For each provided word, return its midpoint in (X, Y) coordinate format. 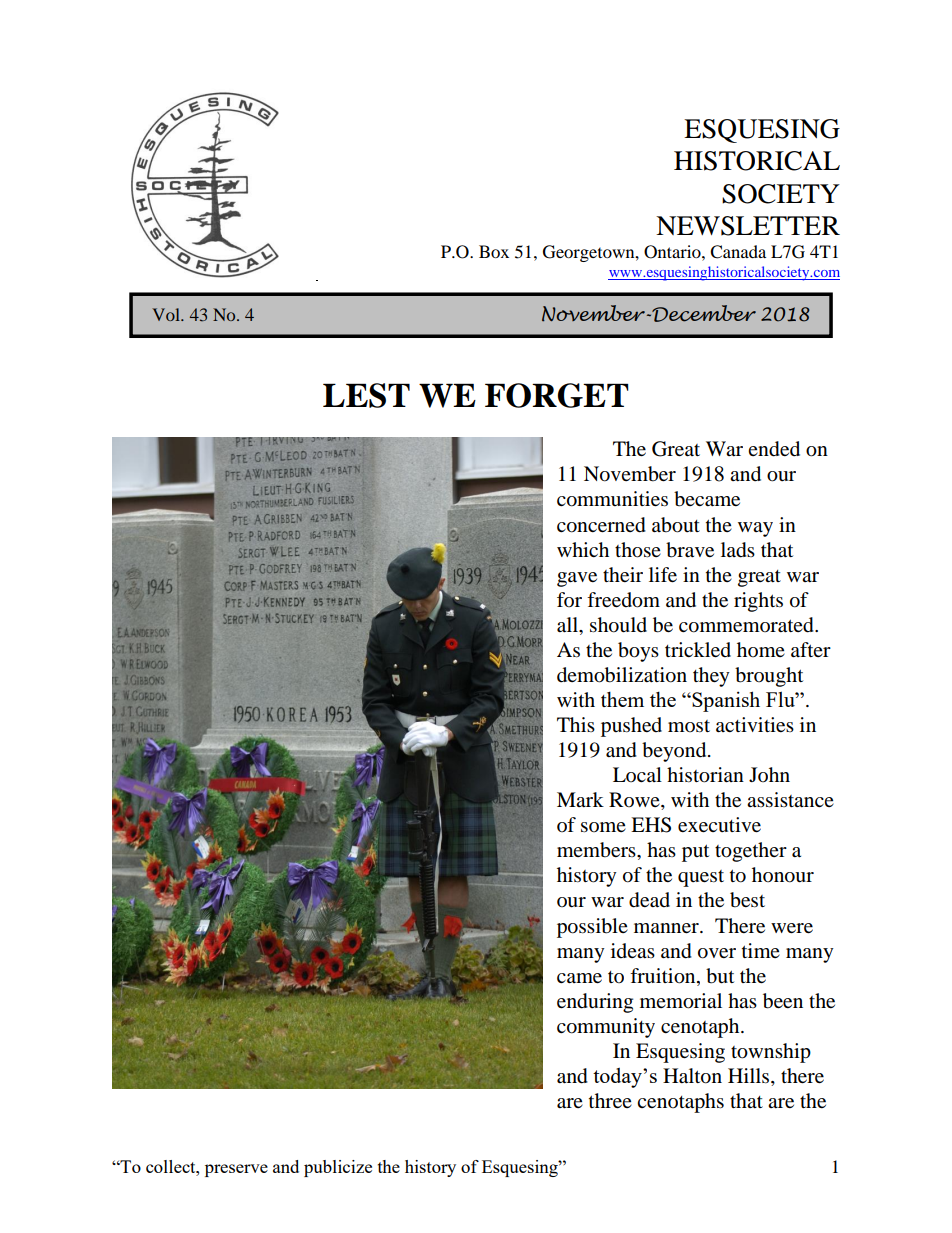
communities (612, 499)
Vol (167, 314)
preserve (236, 1170)
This (576, 724)
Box (494, 251)
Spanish (725, 701)
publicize (338, 1168)
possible (592, 928)
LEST (366, 395)
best (747, 900)
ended (774, 449)
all (568, 625)
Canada (738, 252)
